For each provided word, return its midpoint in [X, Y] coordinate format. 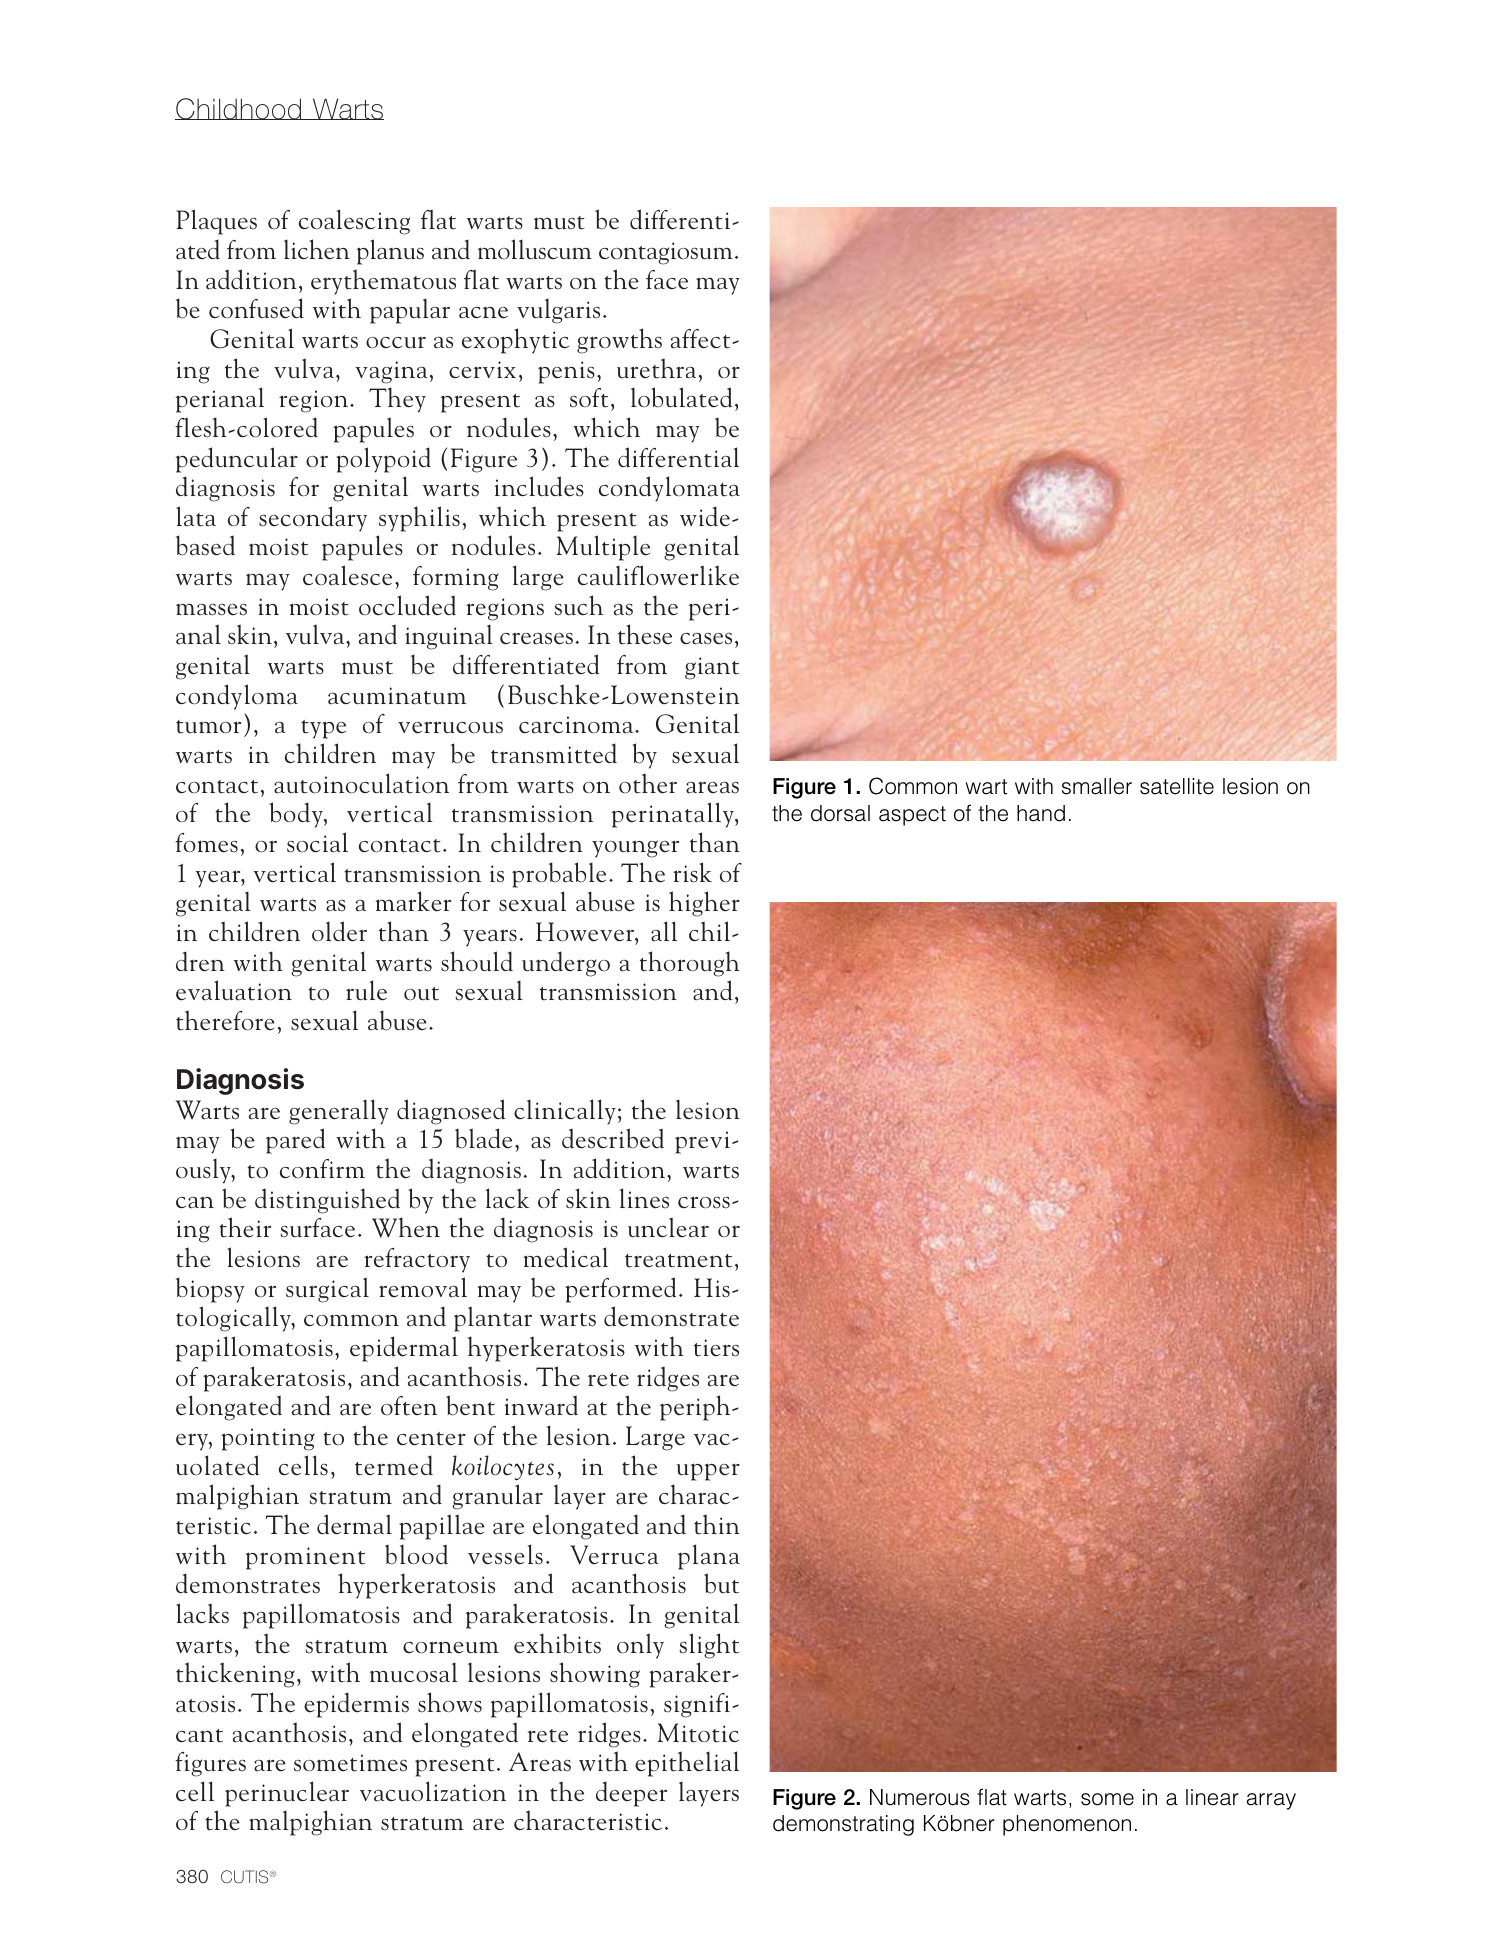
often [409, 1406]
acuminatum [397, 696]
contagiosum [666, 253]
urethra [656, 368]
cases [706, 639]
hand [1041, 813]
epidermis [356, 1705]
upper [708, 1472]
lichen [317, 249]
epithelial [687, 1764]
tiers [716, 1348]
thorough [690, 964]
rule [366, 990]
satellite [1177, 786]
